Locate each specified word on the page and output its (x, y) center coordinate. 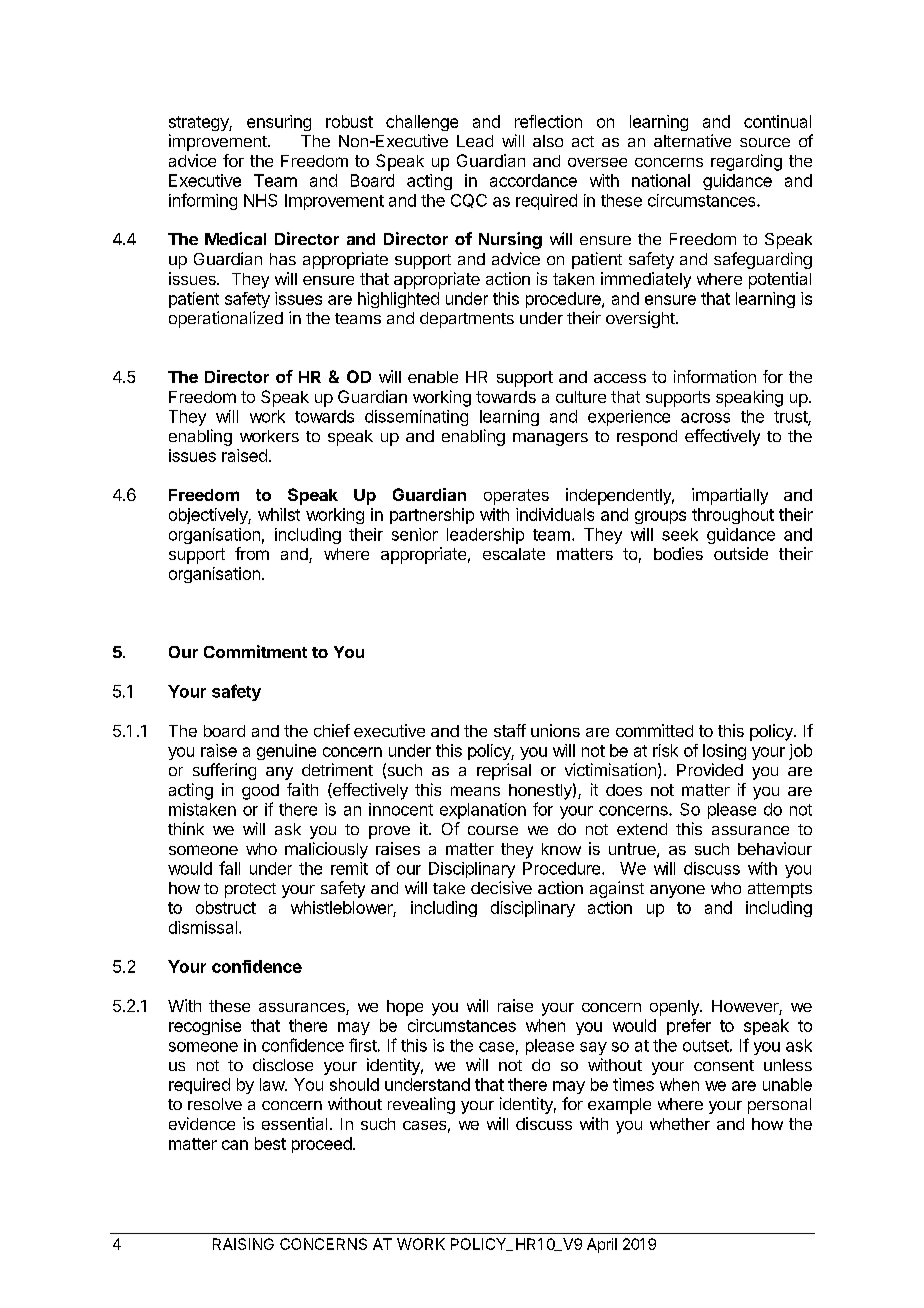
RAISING (243, 1244)
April (602, 1245)
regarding (746, 162)
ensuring (279, 123)
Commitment (255, 651)
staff (510, 730)
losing (724, 752)
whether (680, 1124)
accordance (533, 180)
